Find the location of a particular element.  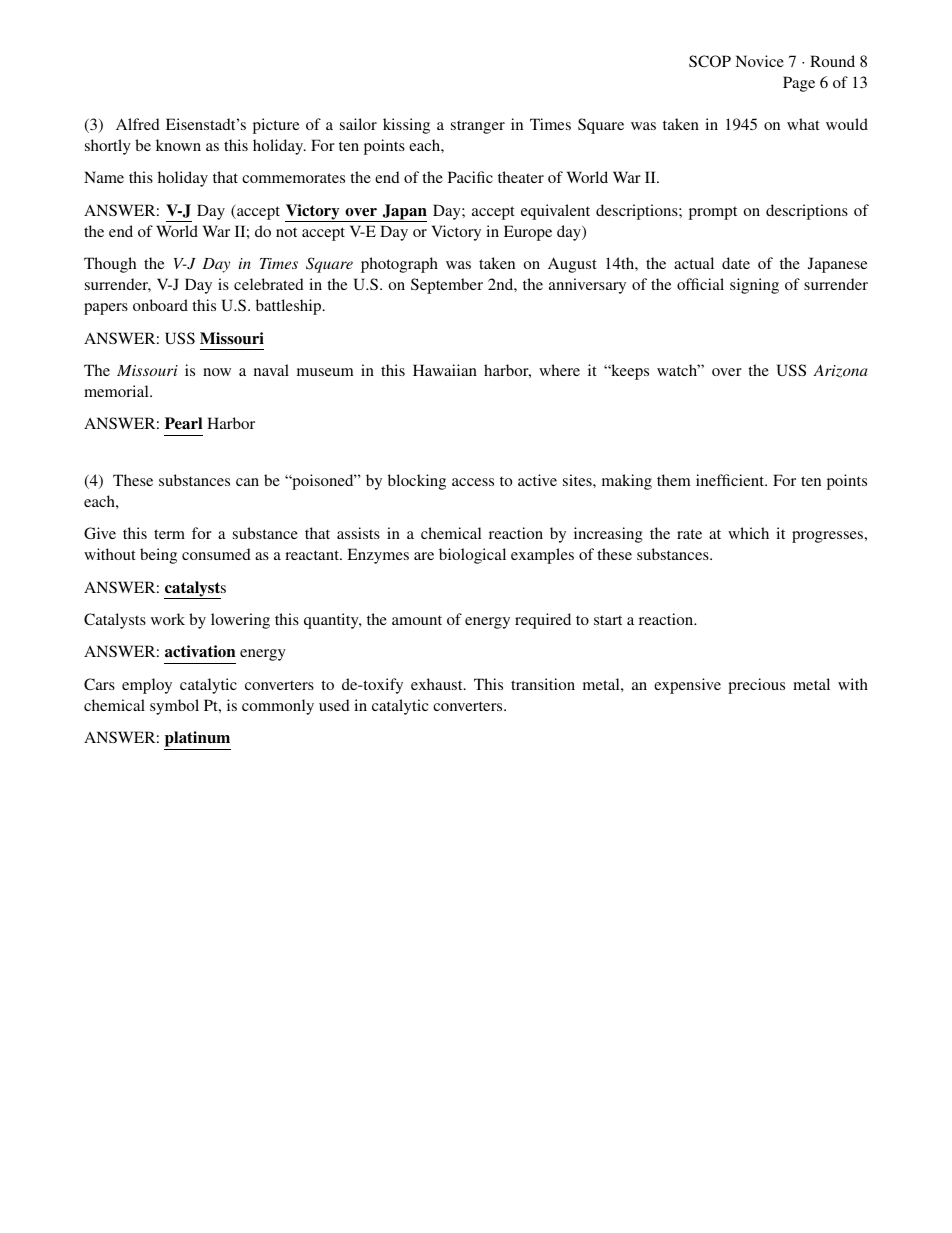

Europe is located at coordinates (528, 233).
